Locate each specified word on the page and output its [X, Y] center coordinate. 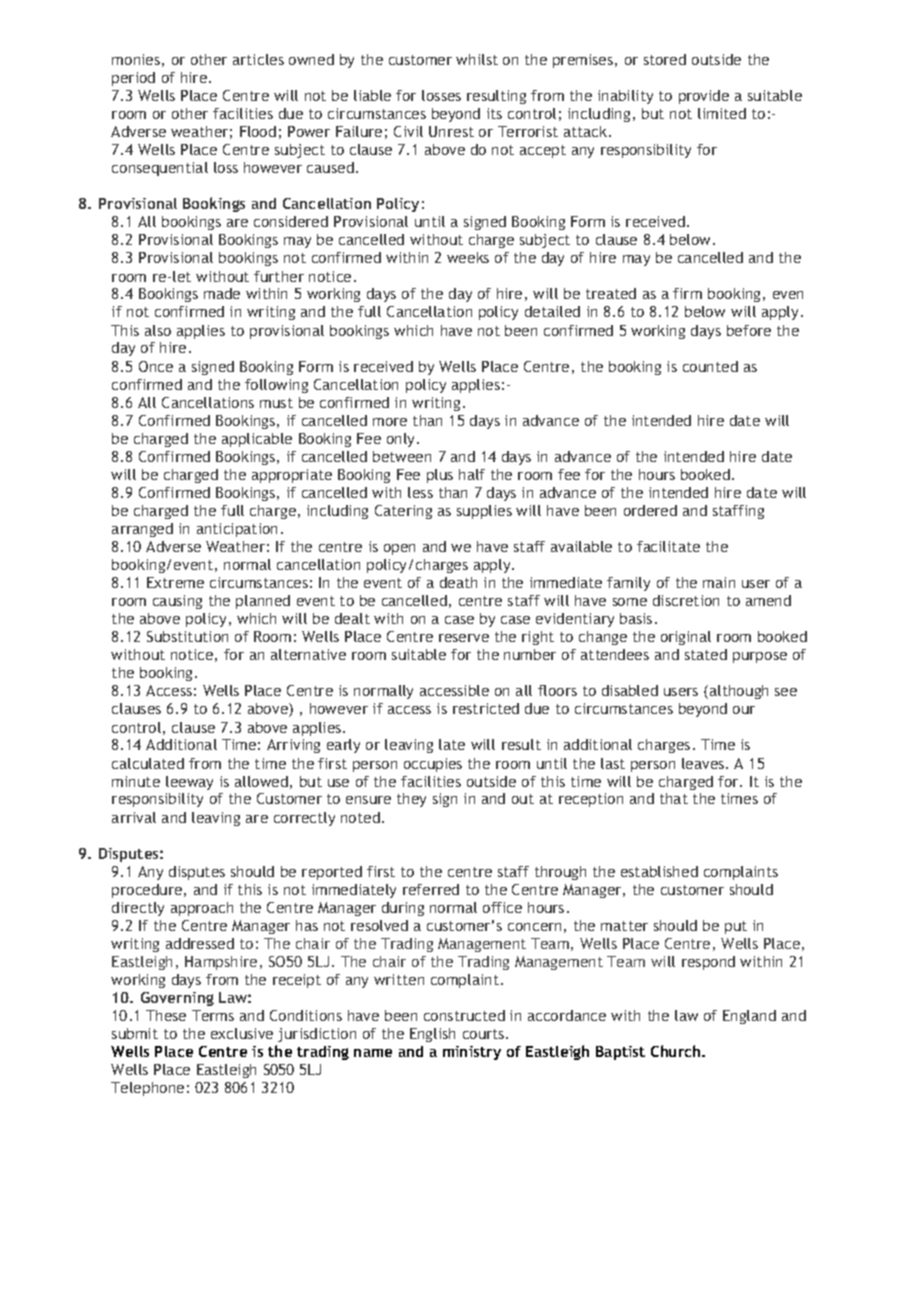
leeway [189, 783]
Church [677, 1051]
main [719, 582]
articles [258, 59]
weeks [468, 257]
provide [704, 97]
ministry [472, 1053]
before [749, 330]
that [674, 798]
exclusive [242, 1033]
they [411, 800]
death [458, 582]
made [222, 293]
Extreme [175, 582]
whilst [477, 59]
